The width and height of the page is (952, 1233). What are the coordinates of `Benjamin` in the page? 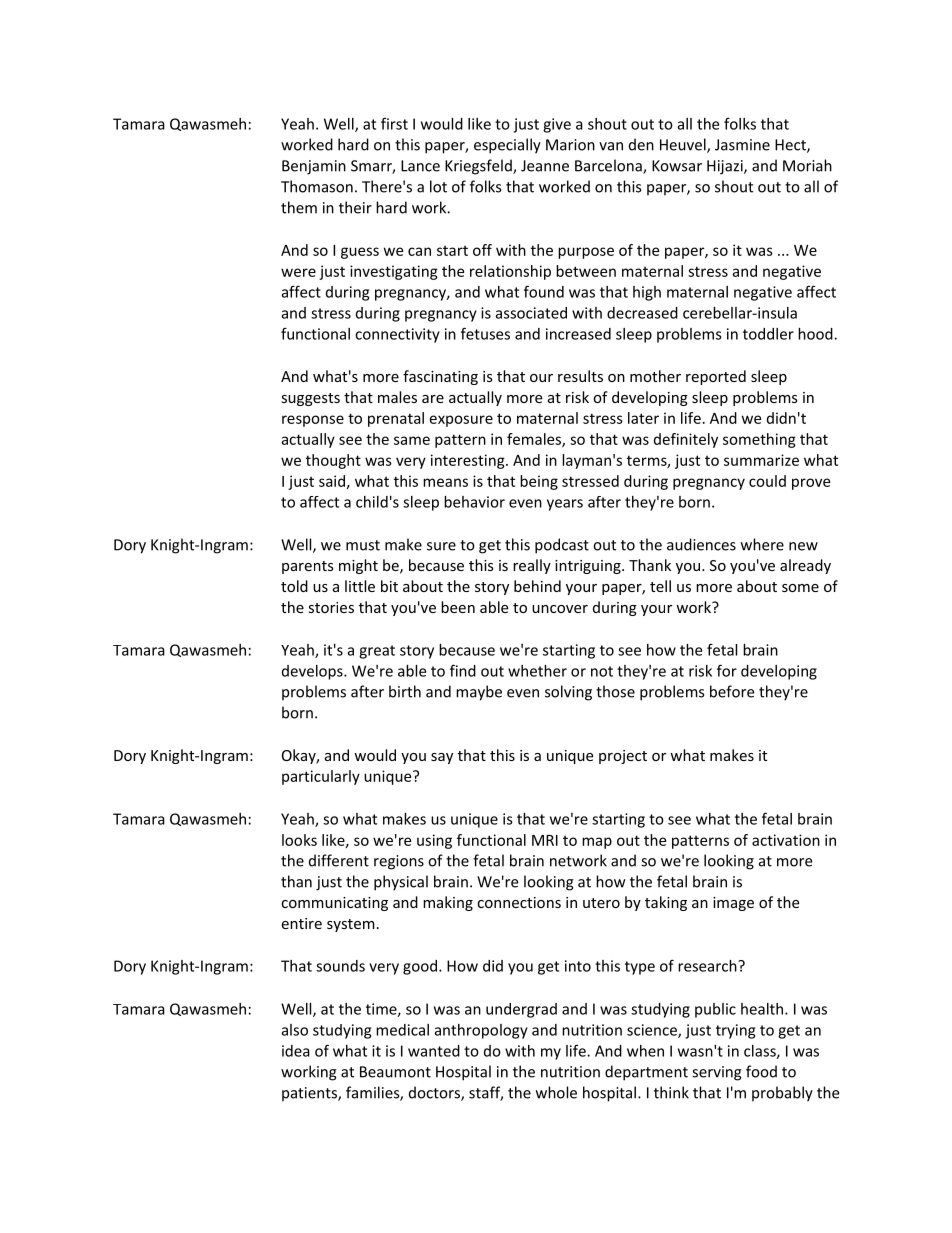 It's located at (314, 167).
